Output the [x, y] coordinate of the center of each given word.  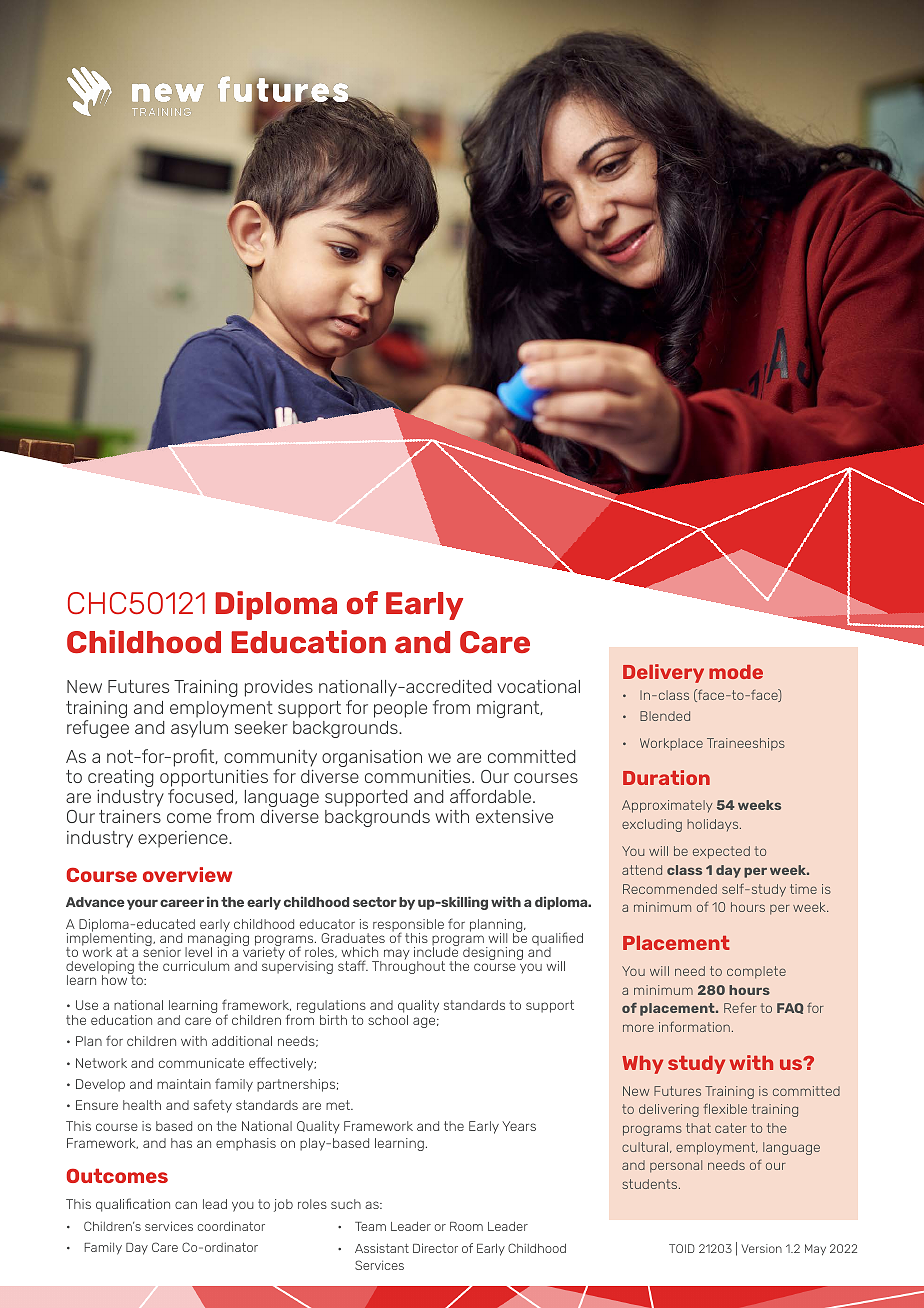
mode [736, 672]
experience [184, 839]
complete [756, 972]
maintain [184, 1084]
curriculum [196, 966]
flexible [725, 1109]
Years [519, 1126]
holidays [714, 825]
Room [466, 1226]
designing [493, 953]
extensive [514, 816]
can [186, 1205]
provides [279, 688]
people [400, 709]
